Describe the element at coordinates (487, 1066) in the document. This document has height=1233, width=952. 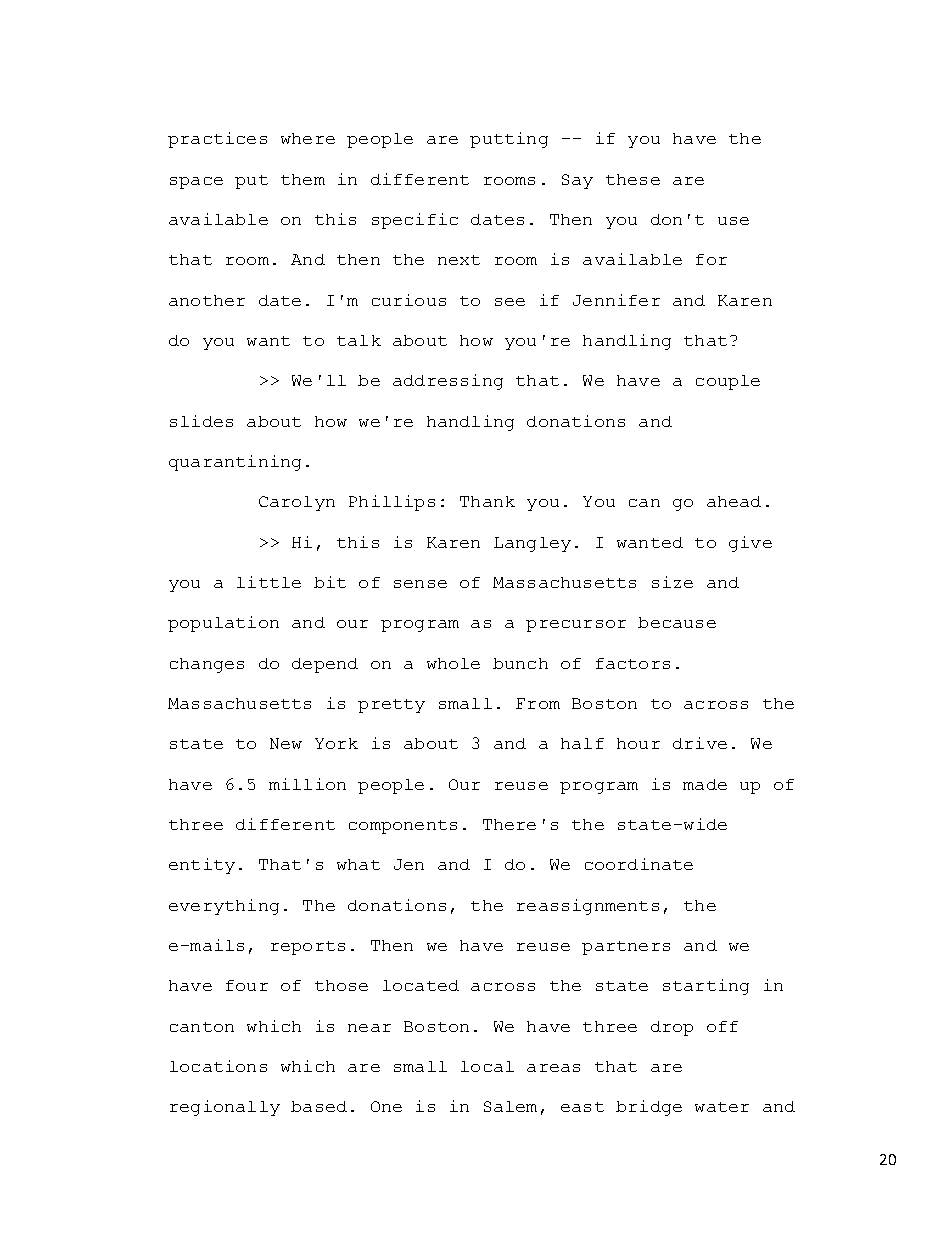
I see `local` at that location.
